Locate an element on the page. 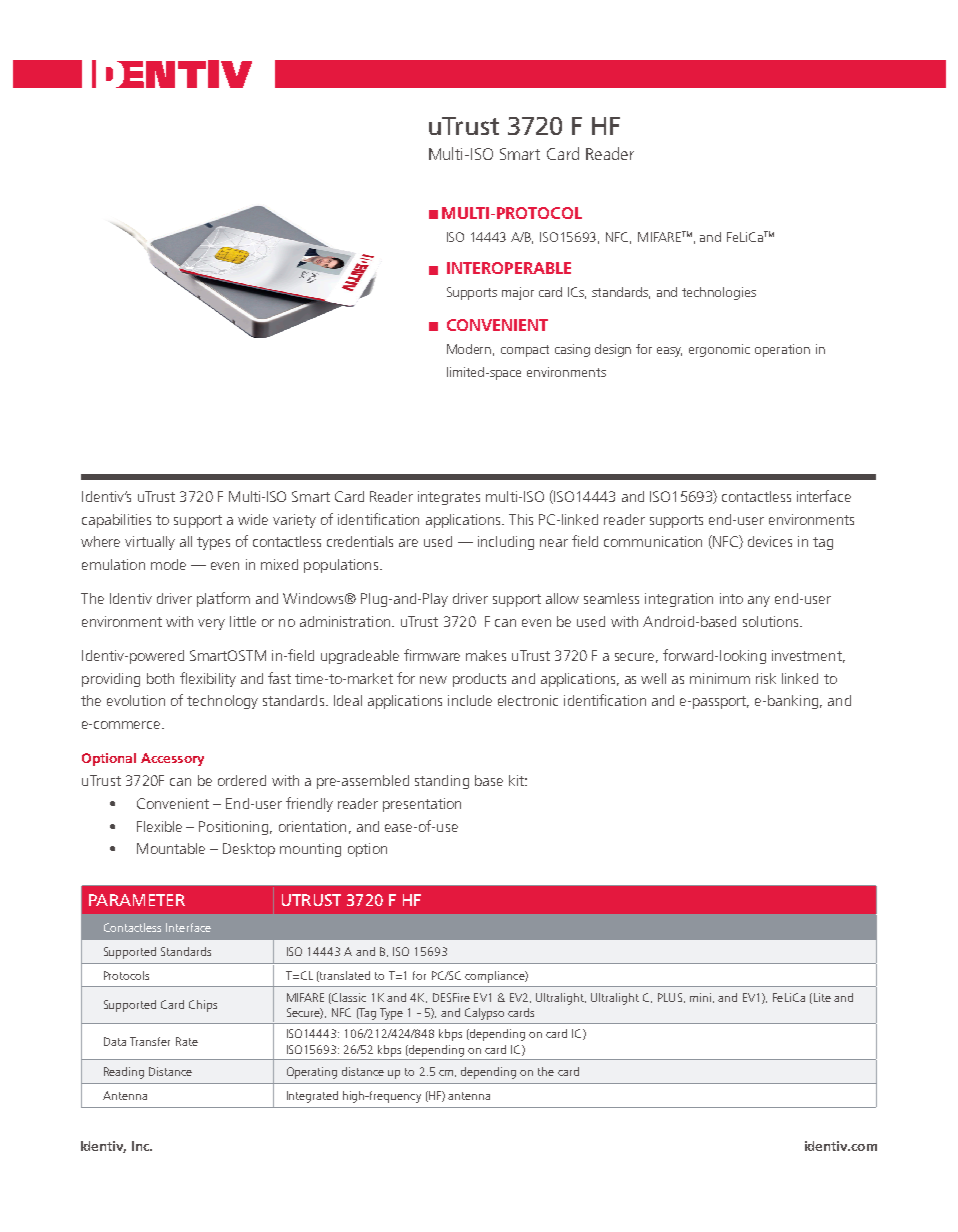 The height and width of the page is (1232, 958). Transfer is located at coordinates (150, 1041).
